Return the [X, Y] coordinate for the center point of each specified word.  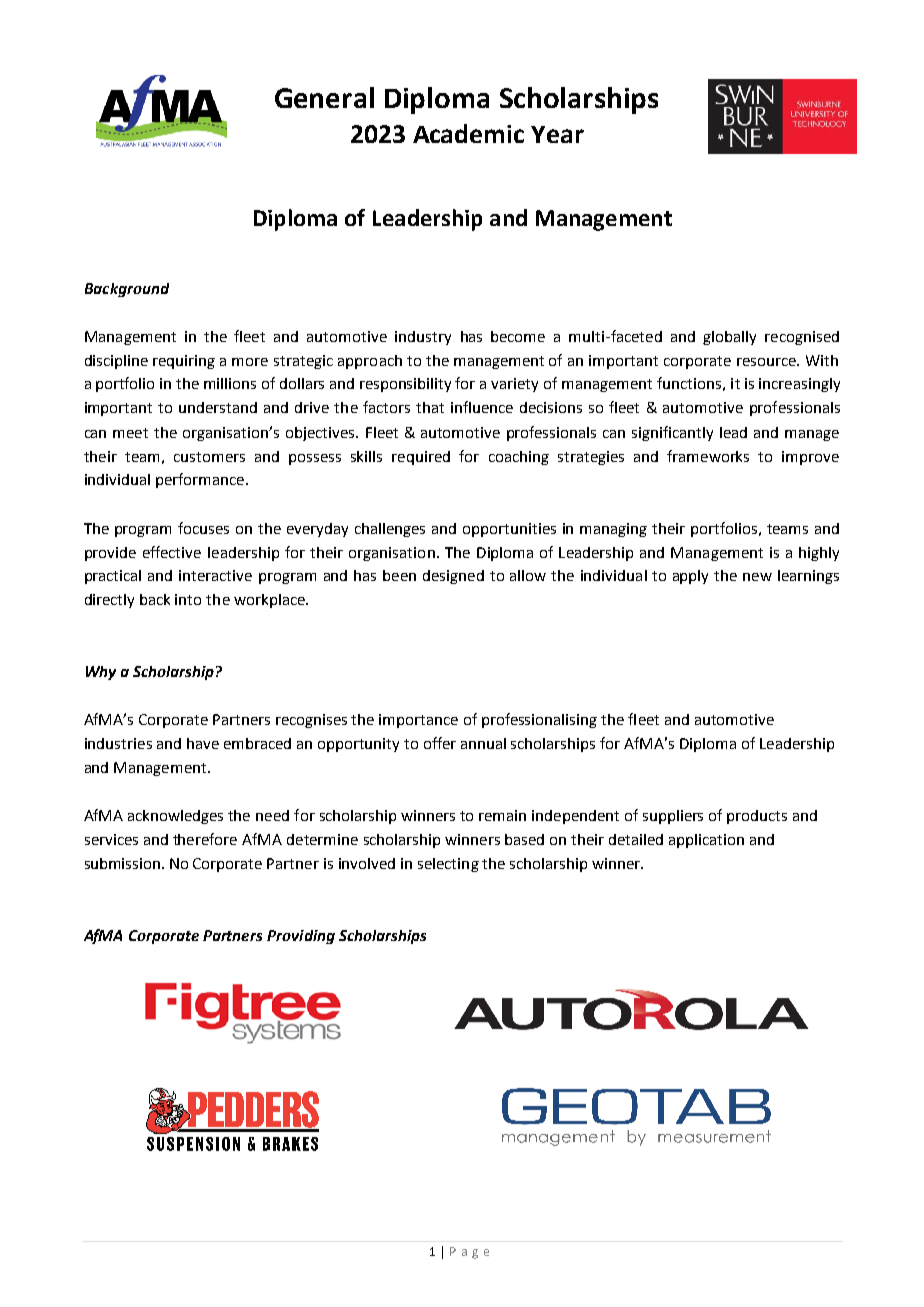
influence [482, 407]
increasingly [799, 385]
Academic [468, 133]
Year [557, 134]
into [188, 599]
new [757, 577]
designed [453, 577]
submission [124, 863]
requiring [184, 362]
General [324, 97]
